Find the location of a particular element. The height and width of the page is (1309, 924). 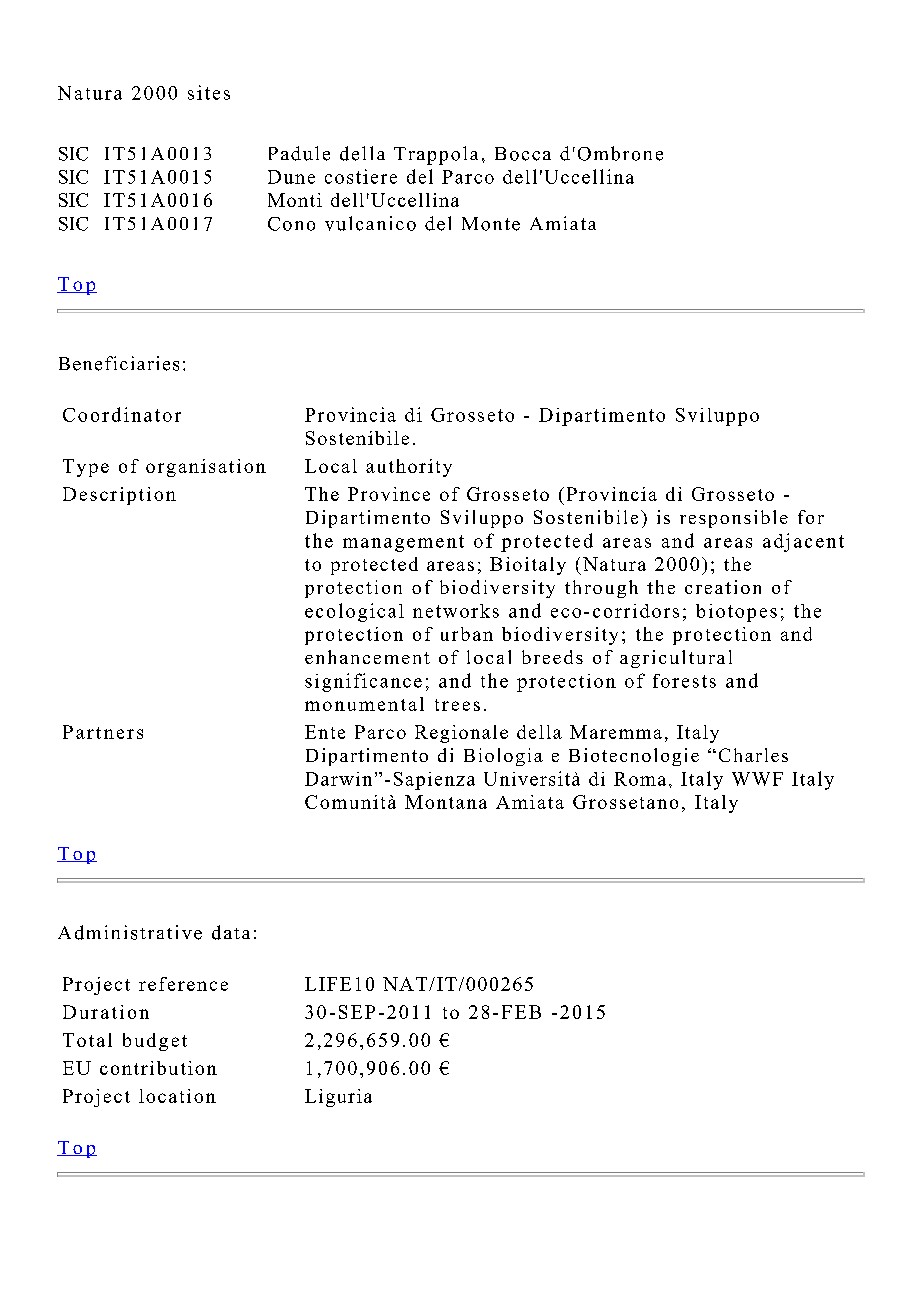

Bocca is located at coordinates (523, 154).
